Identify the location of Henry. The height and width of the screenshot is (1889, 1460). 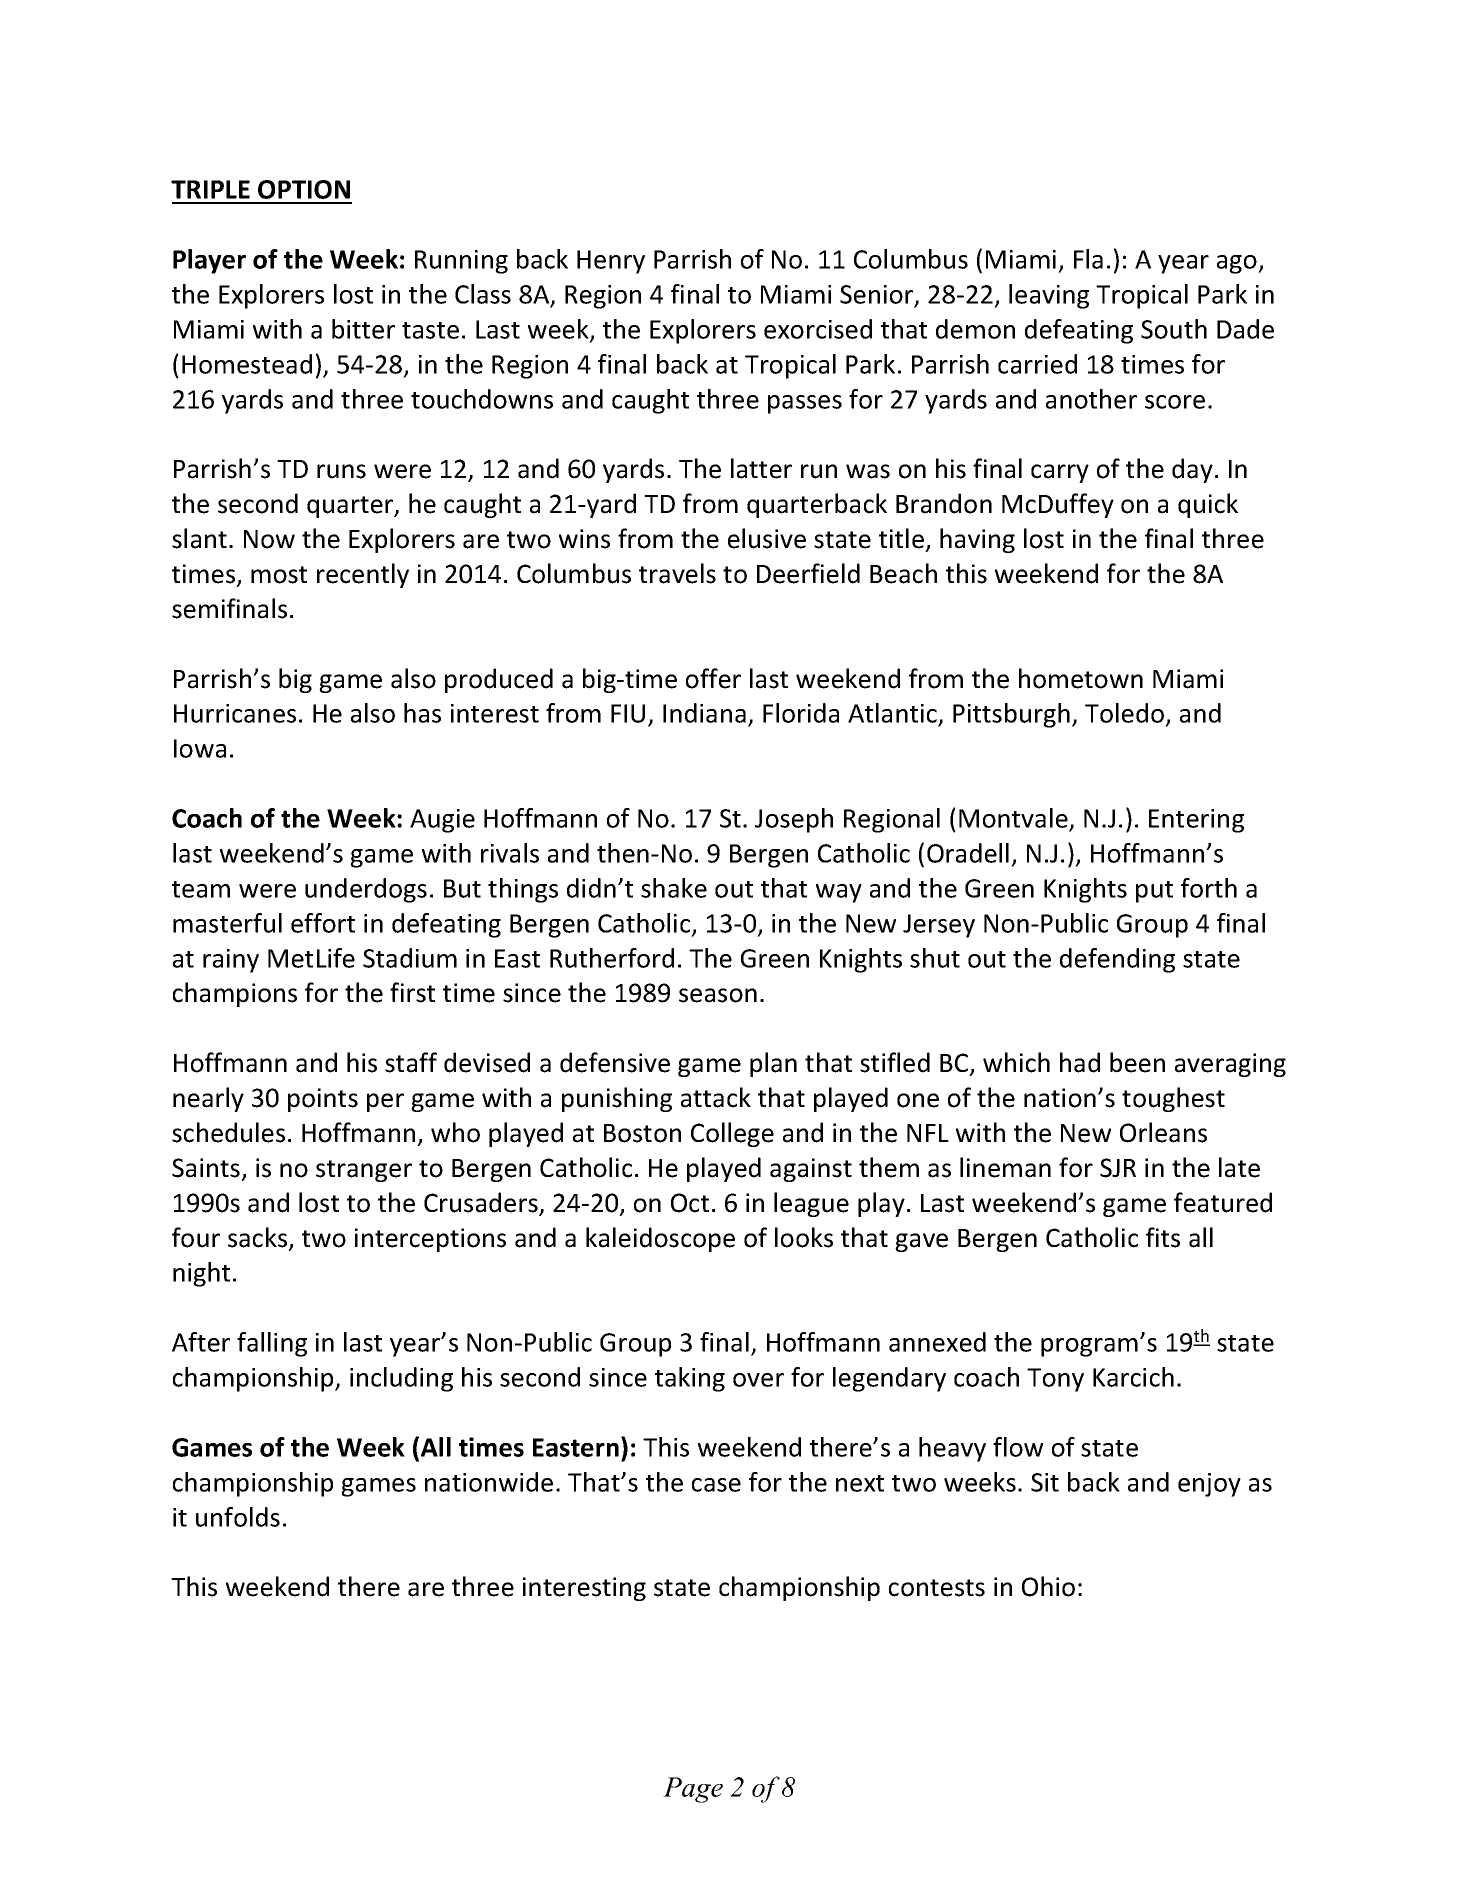
(611, 262).
